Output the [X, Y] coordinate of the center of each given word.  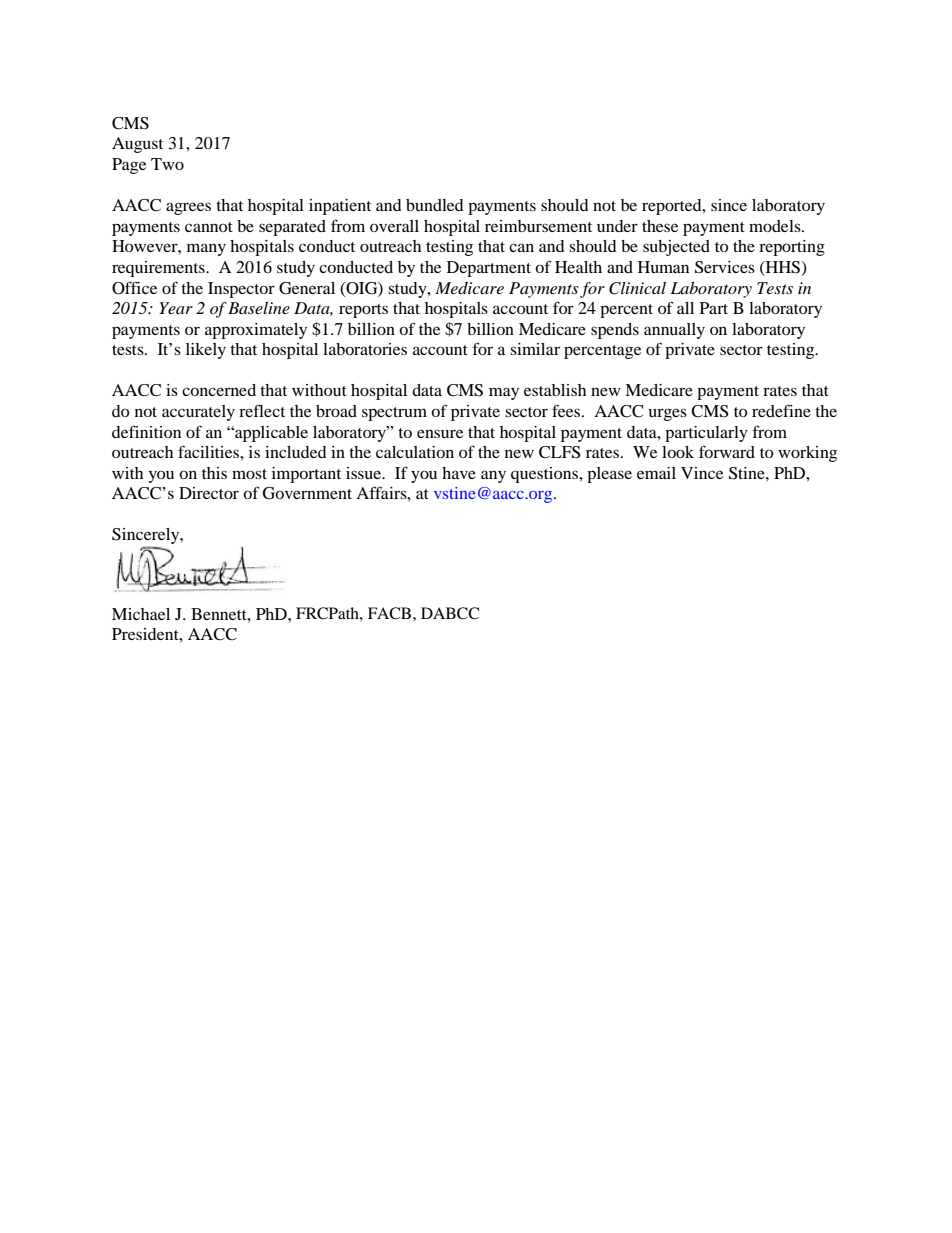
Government [307, 493]
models [776, 226]
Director [209, 493]
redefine [781, 410]
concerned [219, 390]
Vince [702, 473]
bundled [435, 205]
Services [725, 267]
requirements [159, 269]
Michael [141, 614]
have [459, 473]
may [504, 393]
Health [578, 267]
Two [167, 164]
